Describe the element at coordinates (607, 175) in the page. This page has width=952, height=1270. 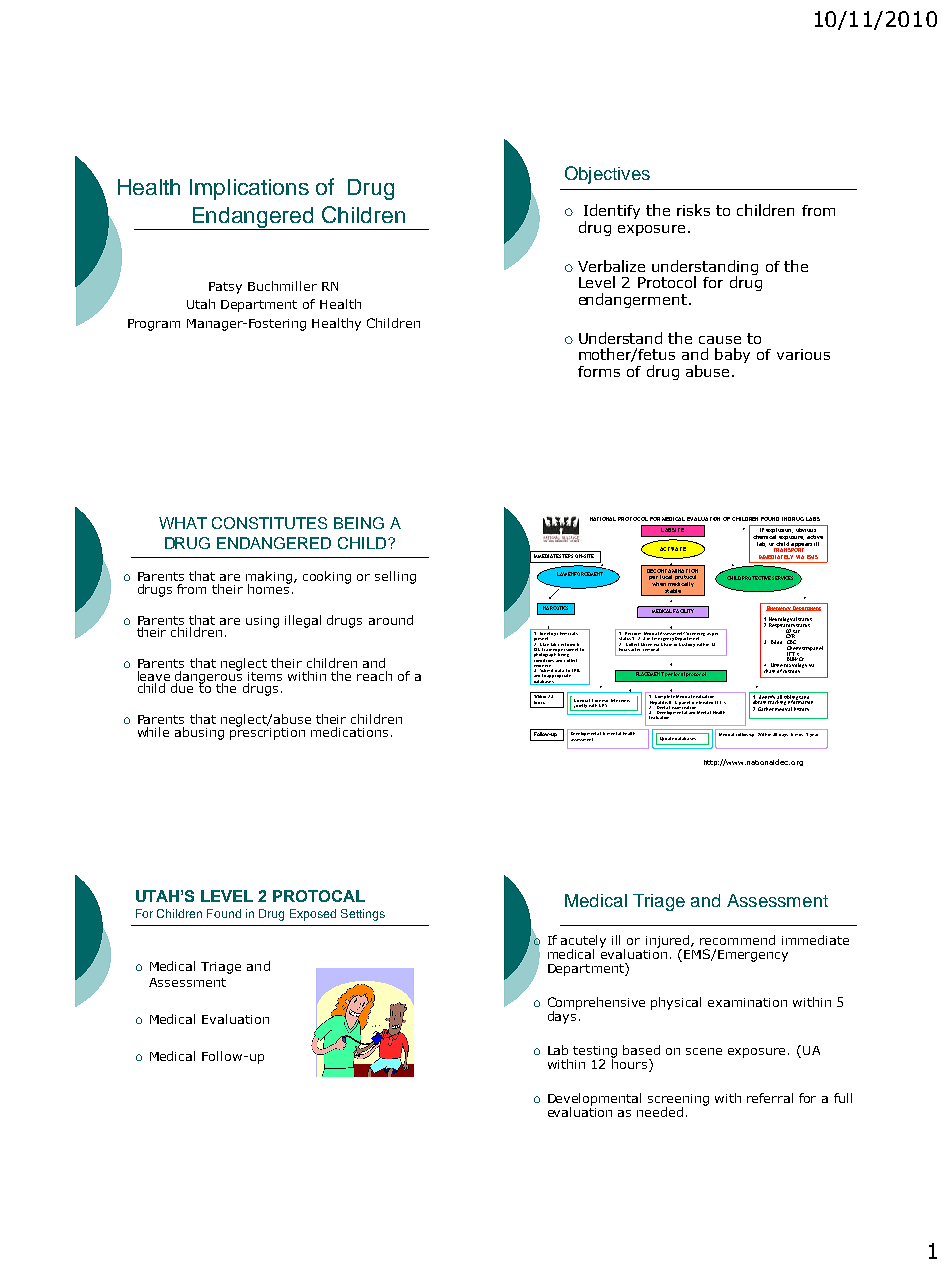
I see `Objectives` at that location.
